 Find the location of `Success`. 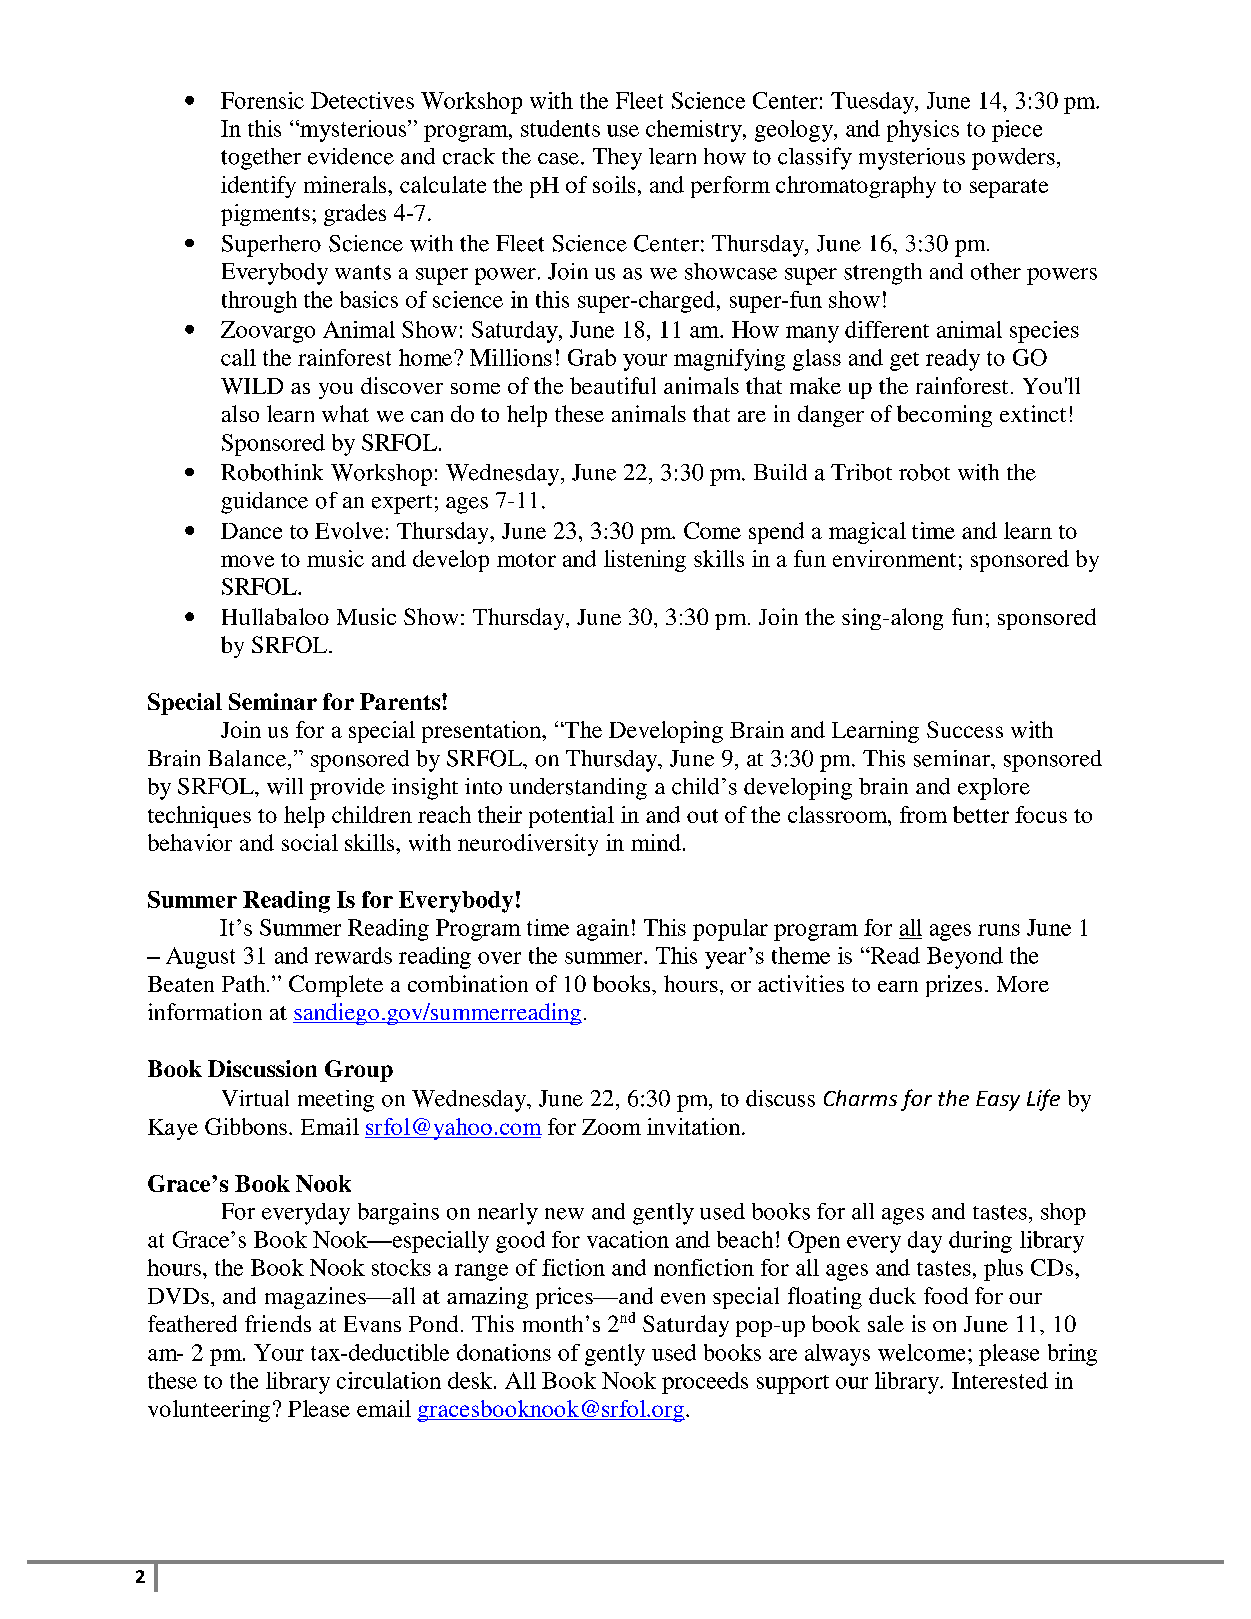

Success is located at coordinates (965, 729).
